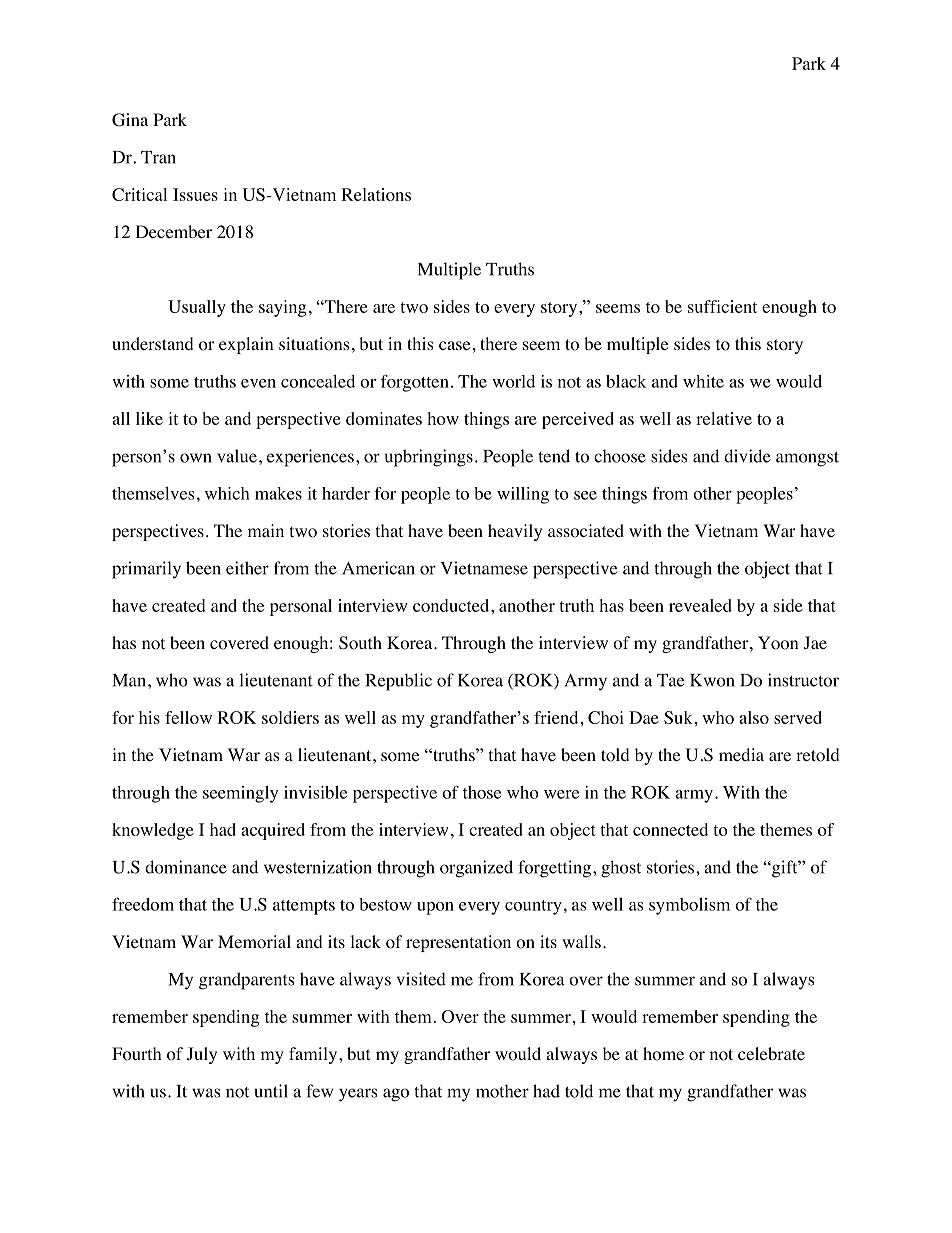 Image resolution: width=952 pixels, height=1233 pixels. Describe the element at coordinates (670, 829) in the screenshot. I see `connected` at that location.
